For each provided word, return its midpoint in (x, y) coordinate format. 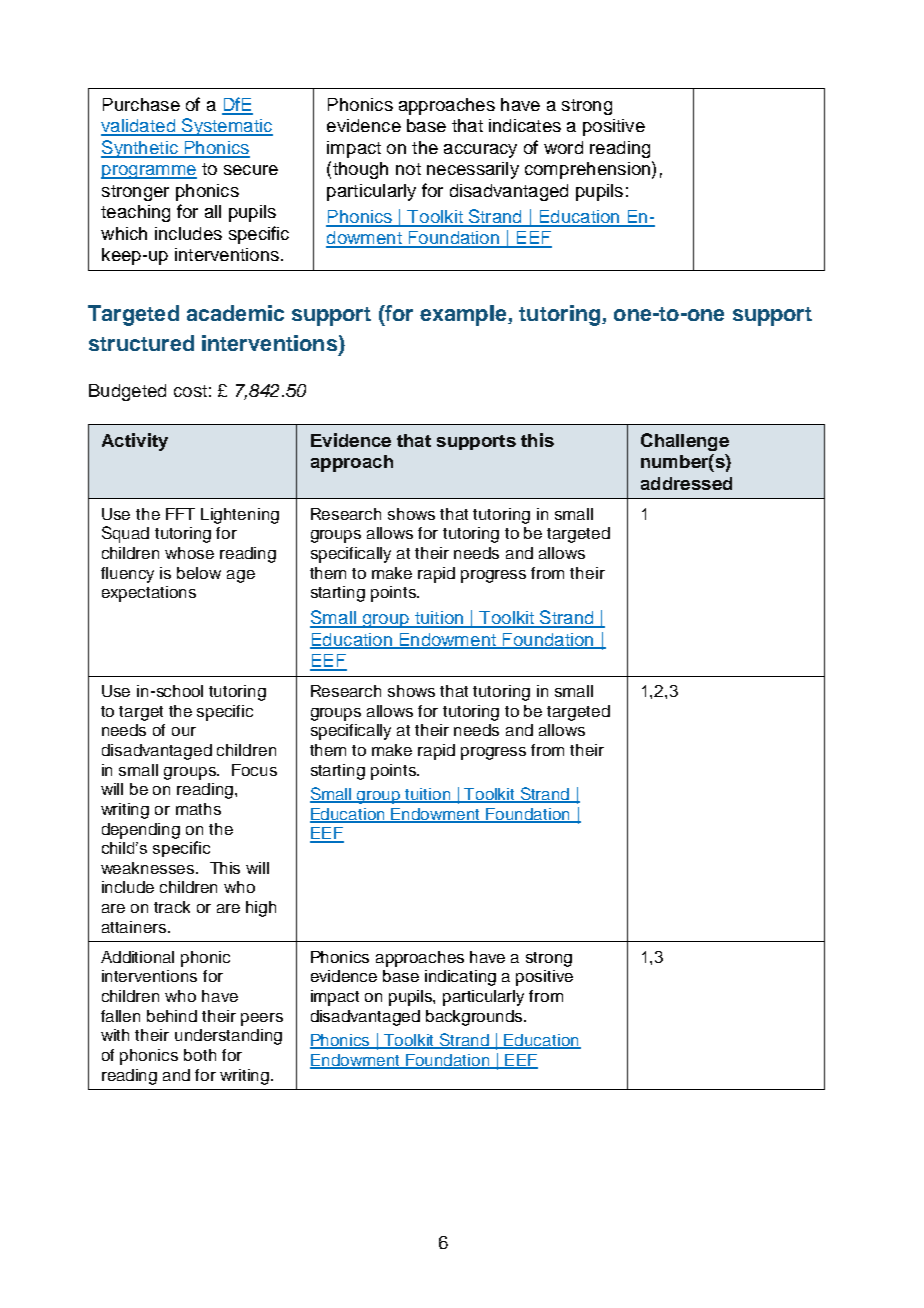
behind (172, 1016)
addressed (686, 483)
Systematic (226, 127)
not (408, 169)
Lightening (240, 516)
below (199, 573)
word (563, 147)
